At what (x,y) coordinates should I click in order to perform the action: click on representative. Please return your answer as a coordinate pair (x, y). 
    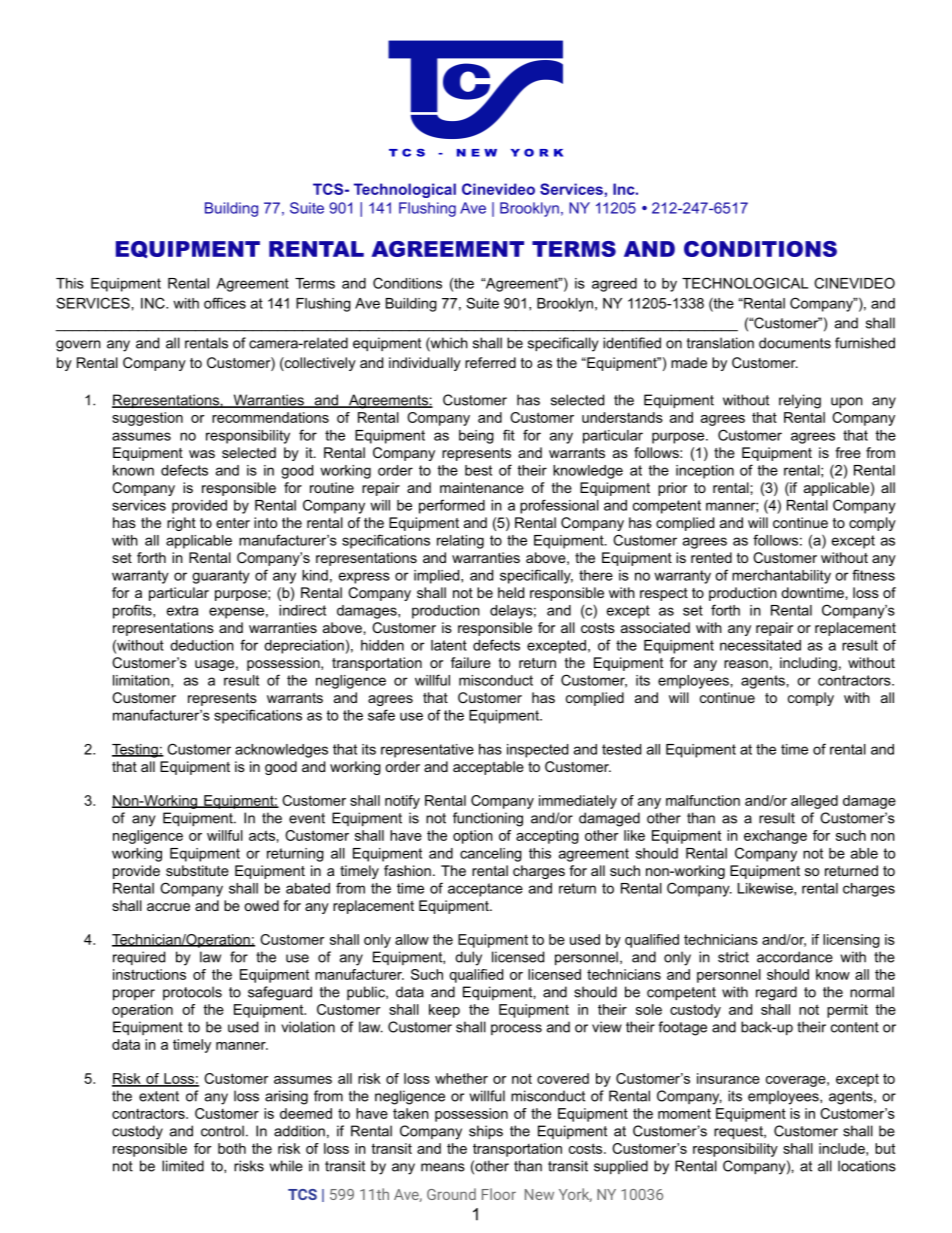
    Looking at the image, I should click on (427, 751).
